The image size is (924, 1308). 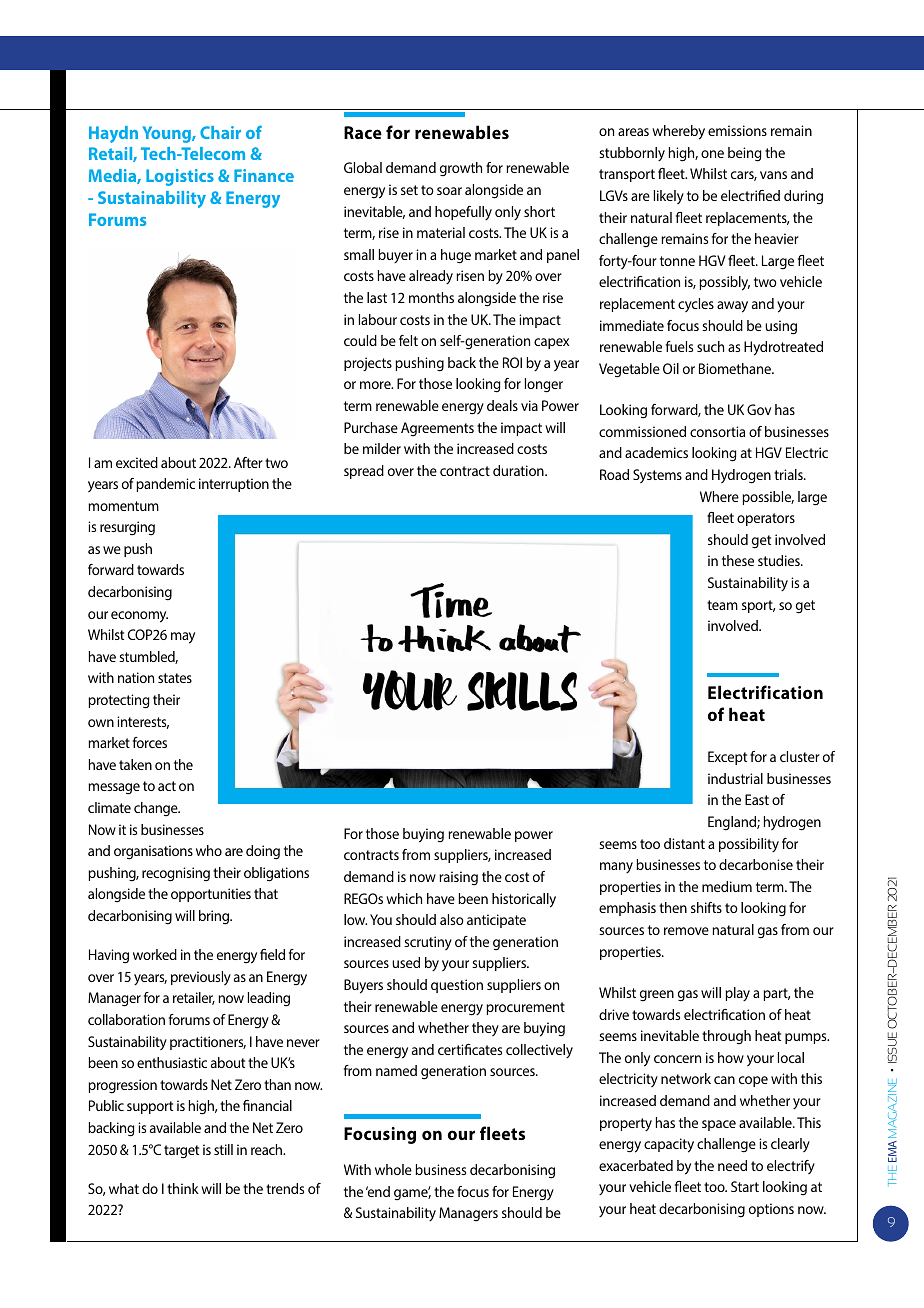 What do you see at coordinates (183, 1188) in the screenshot?
I see `think` at bounding box center [183, 1188].
